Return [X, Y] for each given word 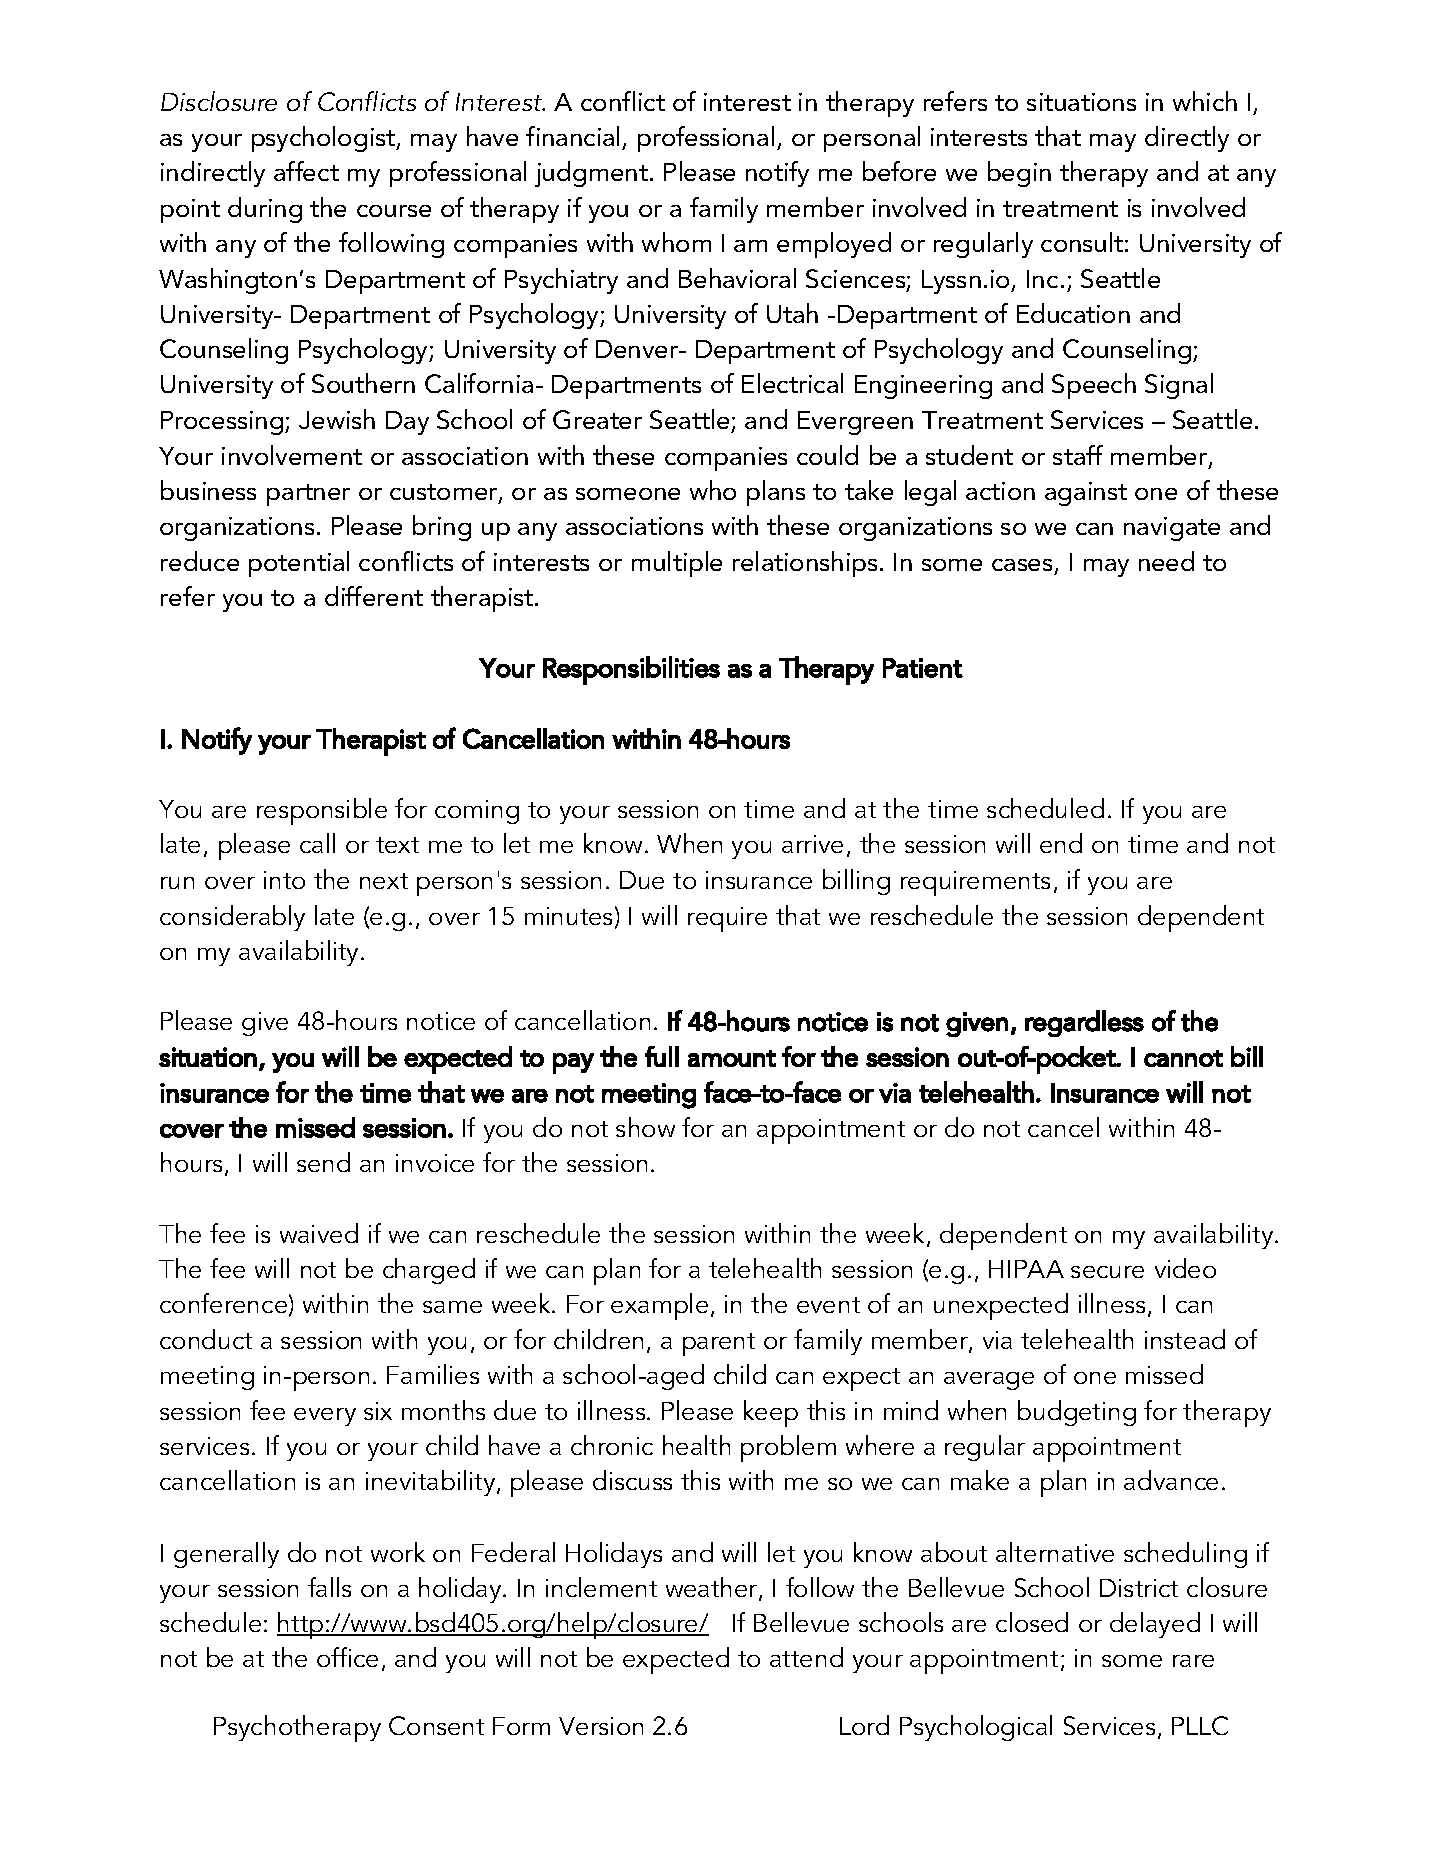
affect [306, 171]
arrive [812, 844]
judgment [591, 174]
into [284, 880]
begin [1019, 174]
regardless [1084, 1023]
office [347, 1657]
